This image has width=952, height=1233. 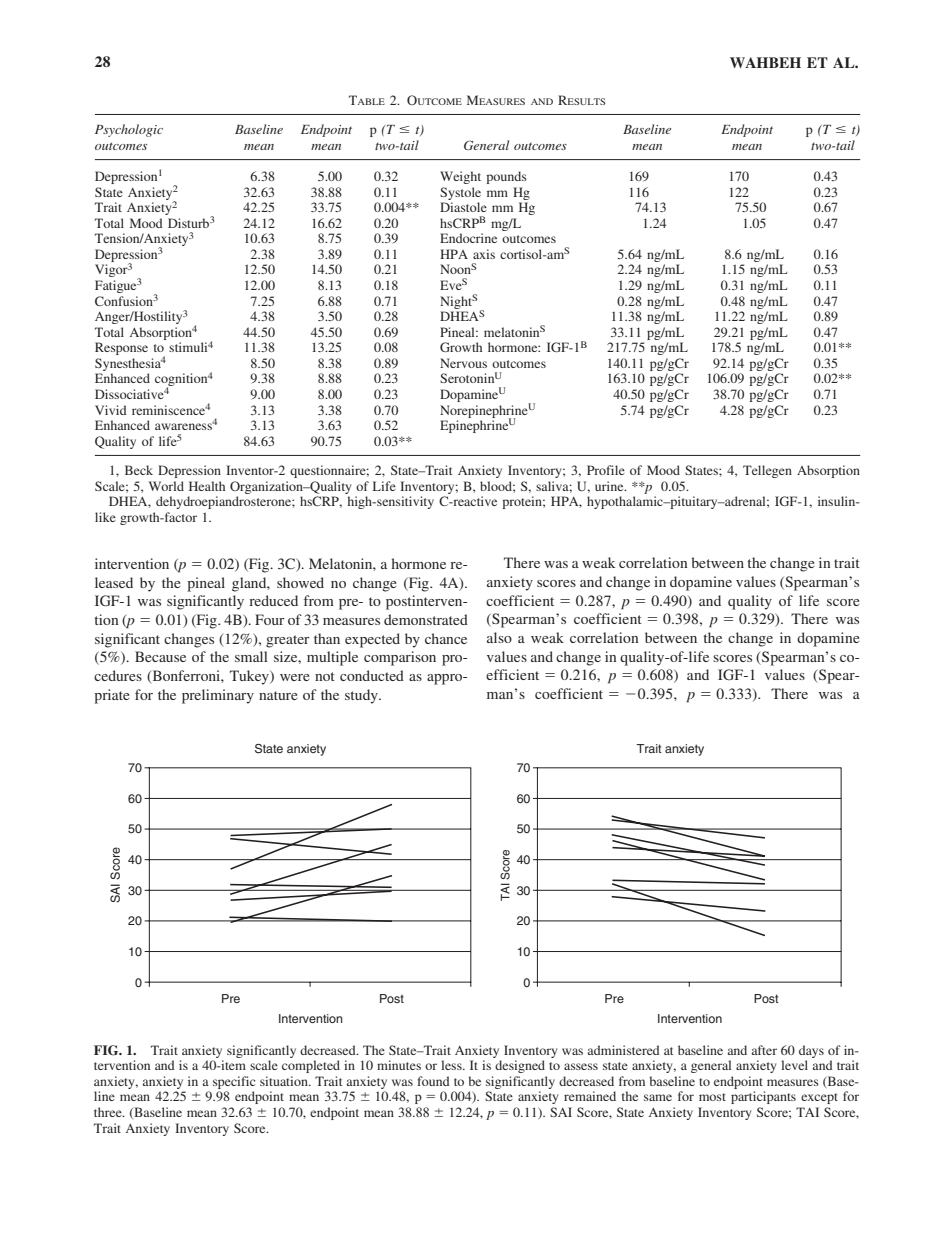 I want to click on specific, so click(x=234, y=1082).
